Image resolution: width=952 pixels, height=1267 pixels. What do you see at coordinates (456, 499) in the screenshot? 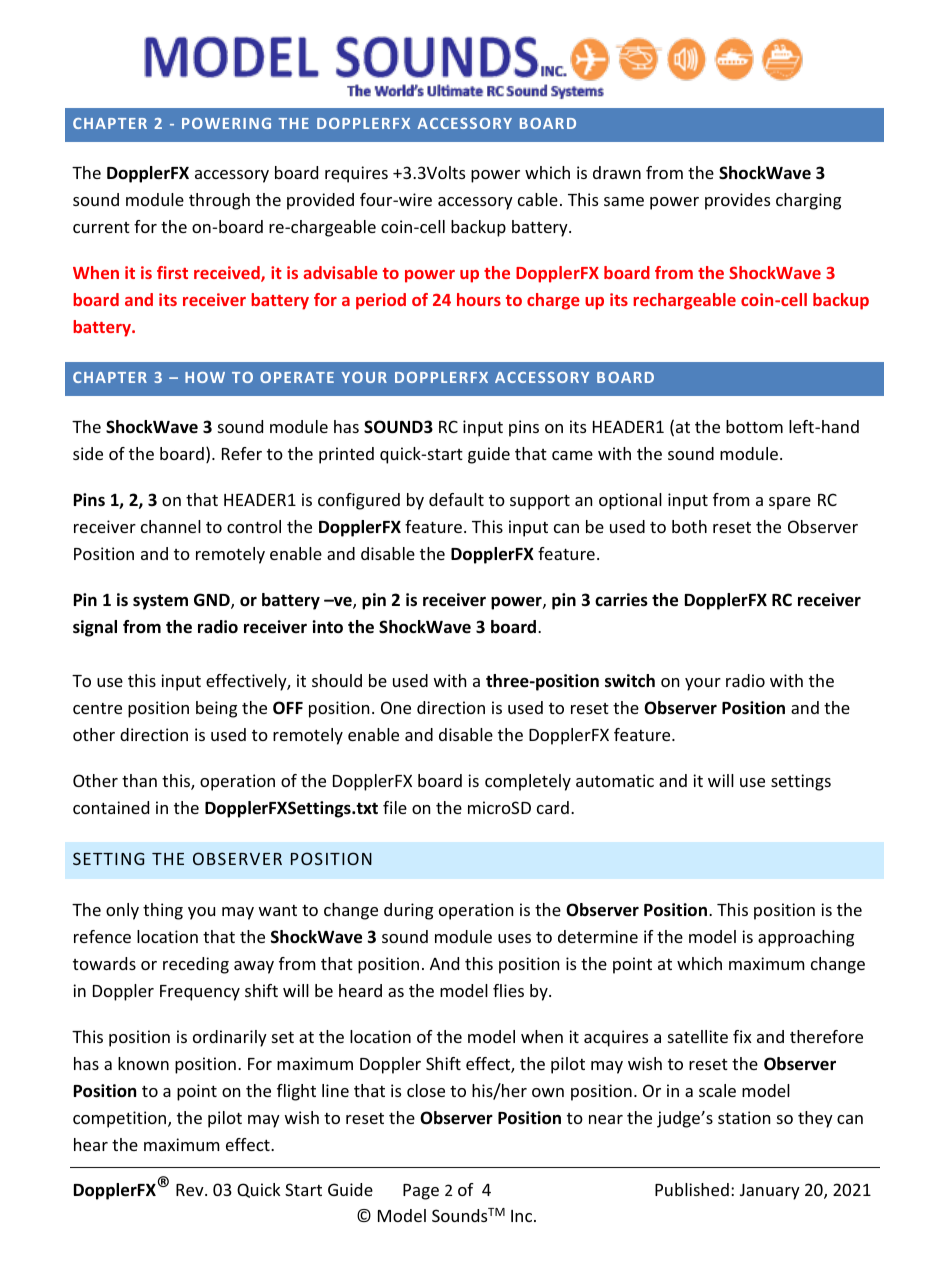
I see `default` at bounding box center [456, 499].
